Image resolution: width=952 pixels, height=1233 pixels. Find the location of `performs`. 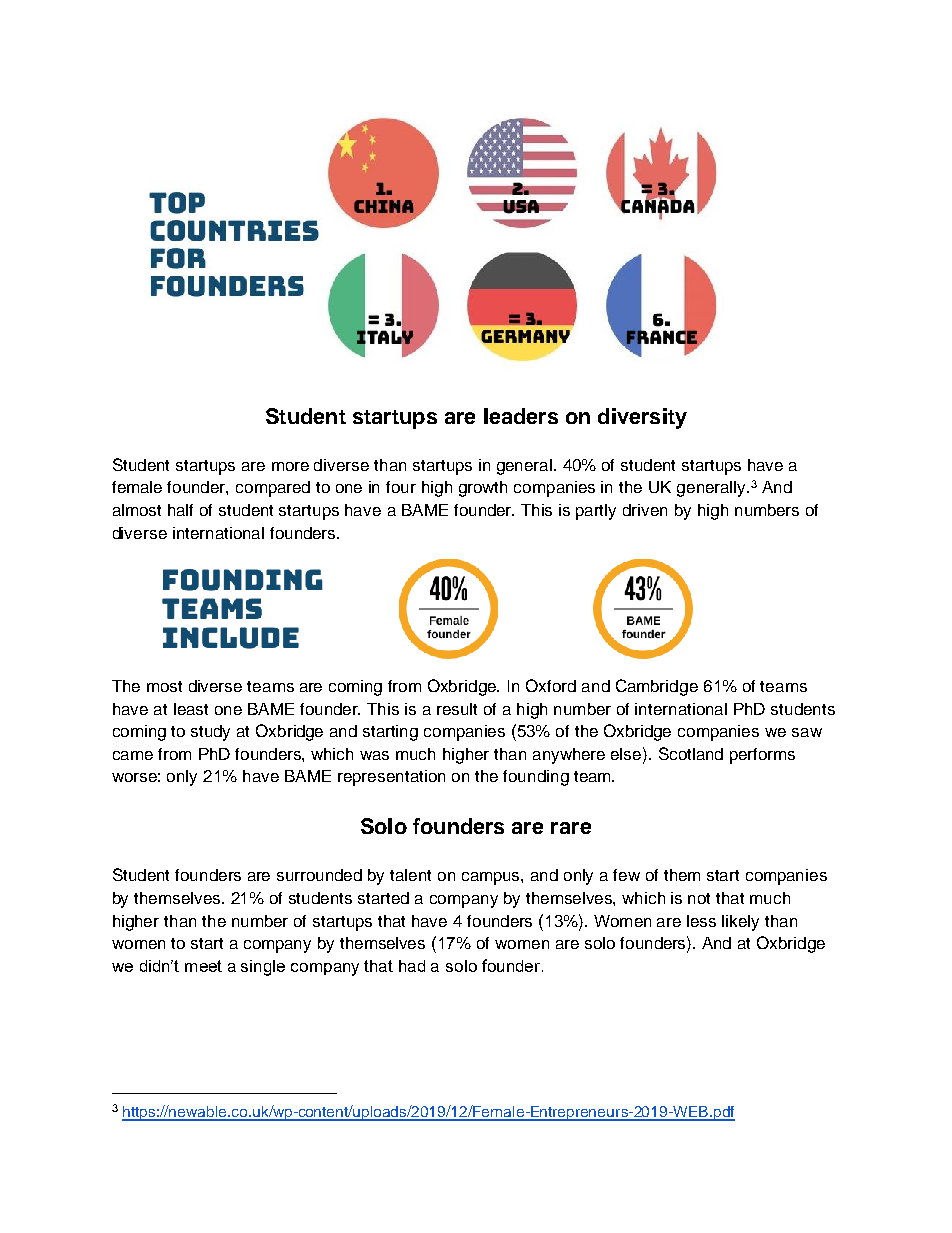

performs is located at coordinates (762, 756).
